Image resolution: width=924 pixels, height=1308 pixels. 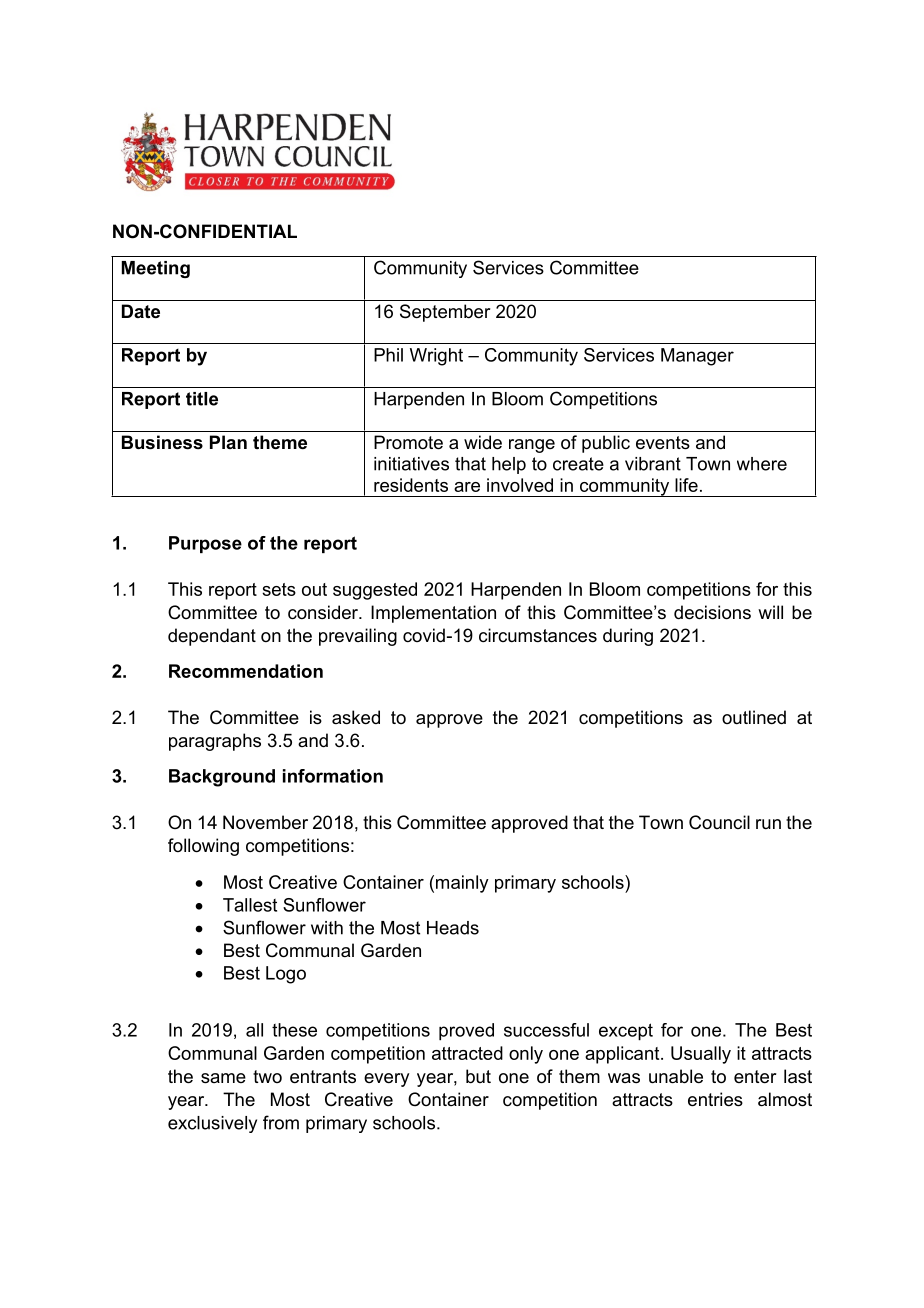 What do you see at coordinates (205, 544) in the image?
I see `Purpose` at bounding box center [205, 544].
